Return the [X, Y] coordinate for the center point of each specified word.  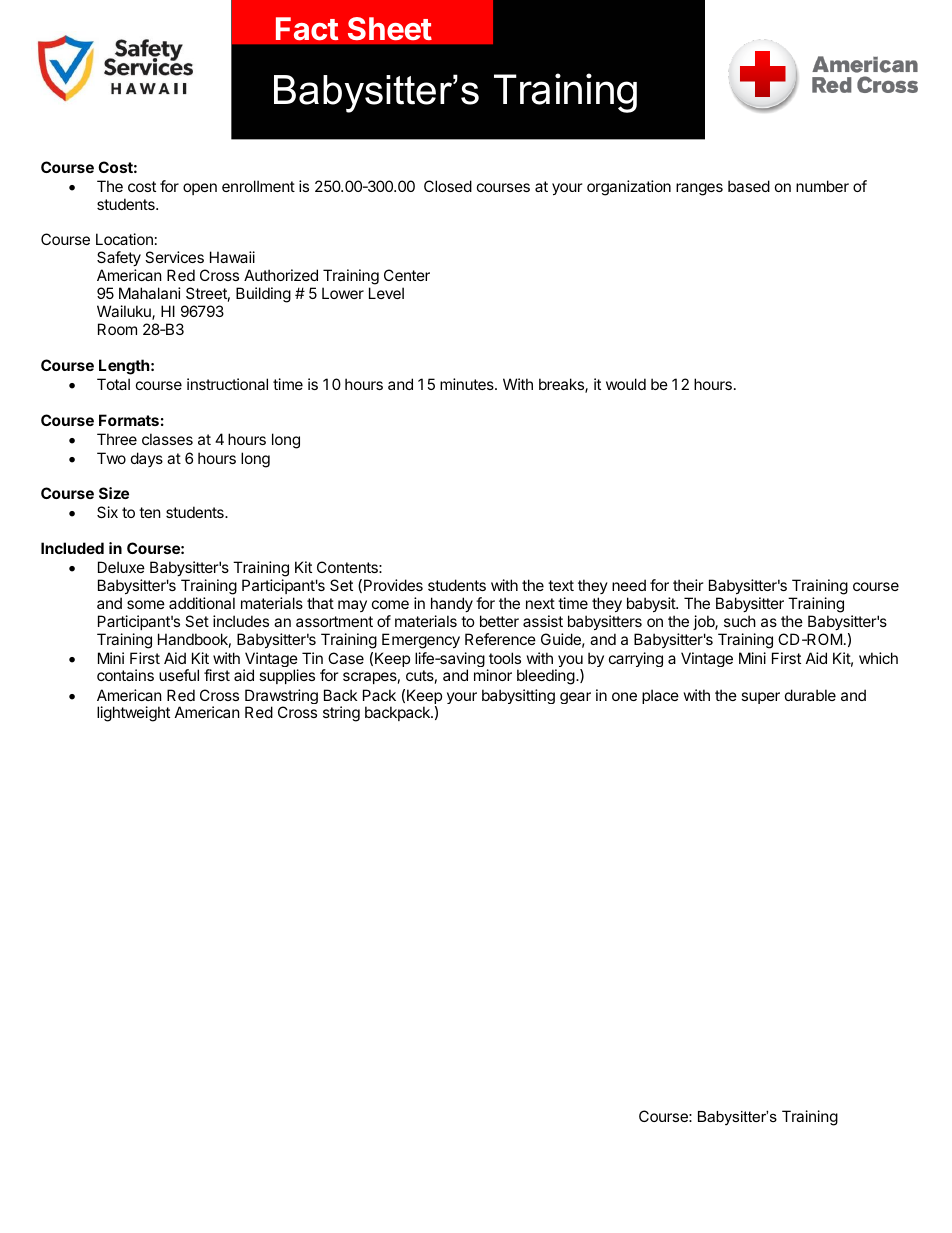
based [749, 186]
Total [113, 384]
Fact [307, 29]
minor [493, 675]
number [822, 186]
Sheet [389, 29]
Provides [393, 585]
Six [107, 512]
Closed [448, 186]
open [200, 189]
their [688, 585]
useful [179, 675]
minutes [468, 384]
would [626, 384]
